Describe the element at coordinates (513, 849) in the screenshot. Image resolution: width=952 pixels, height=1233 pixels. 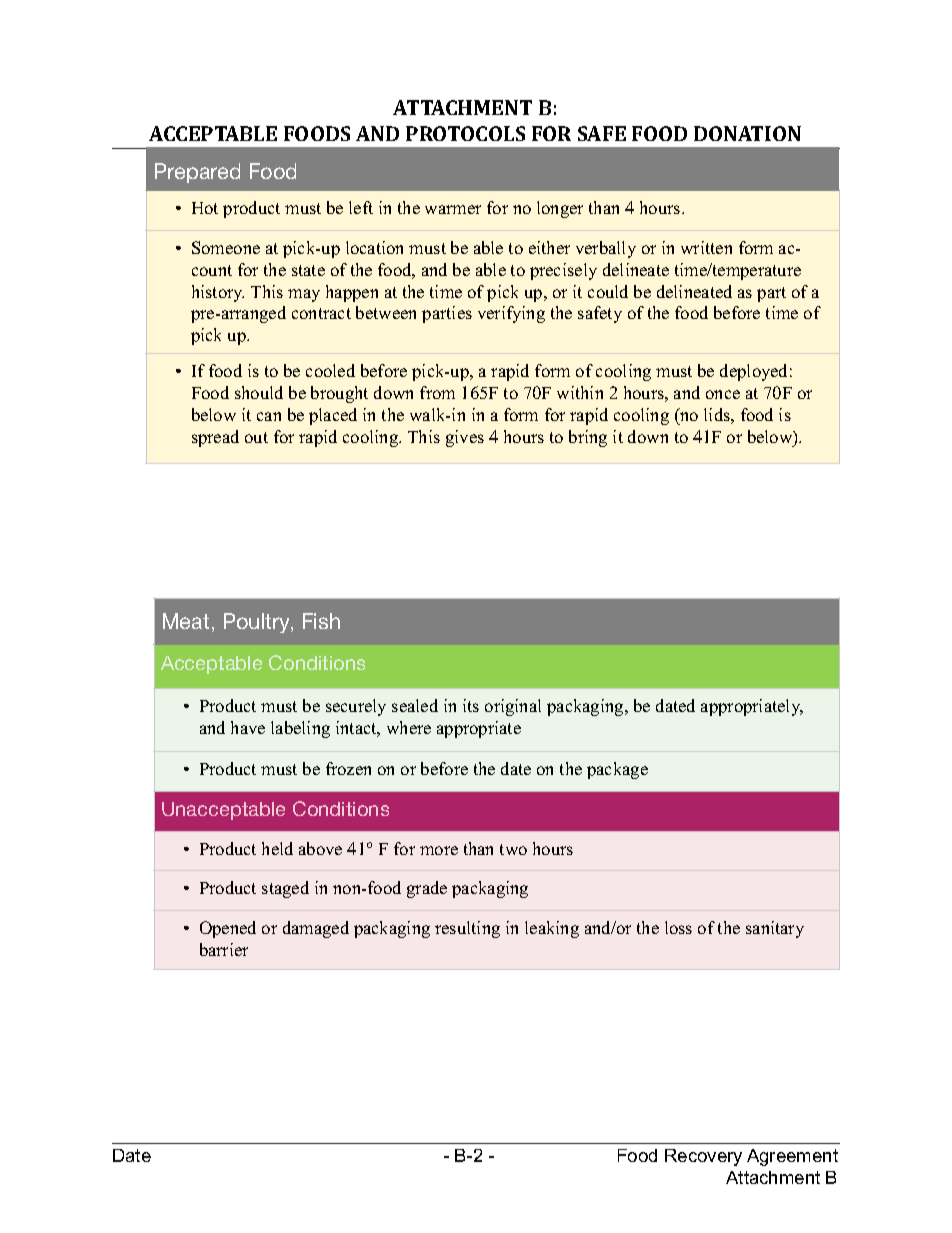
I see `two` at that location.
